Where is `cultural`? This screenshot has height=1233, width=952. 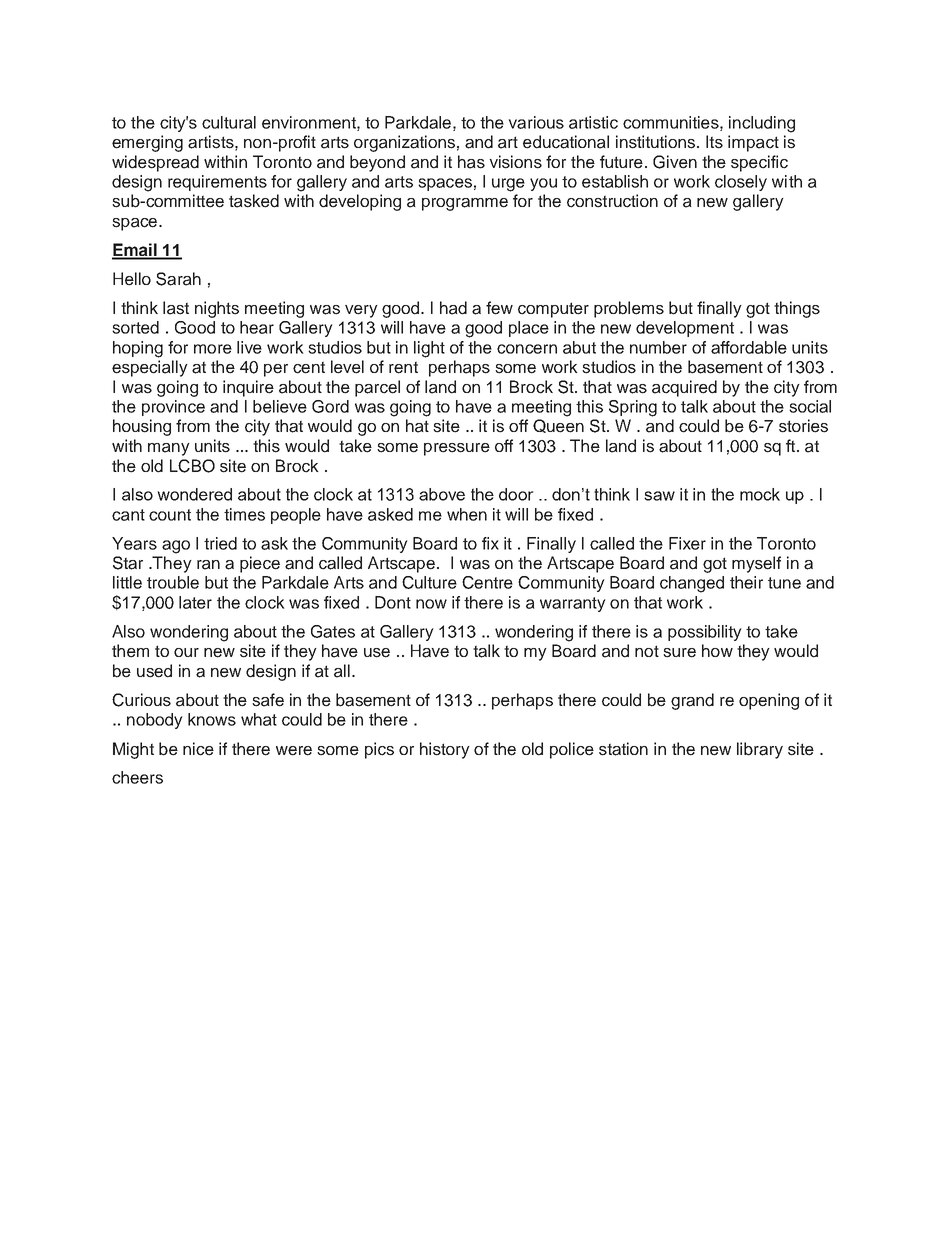 cultural is located at coordinates (229, 122).
